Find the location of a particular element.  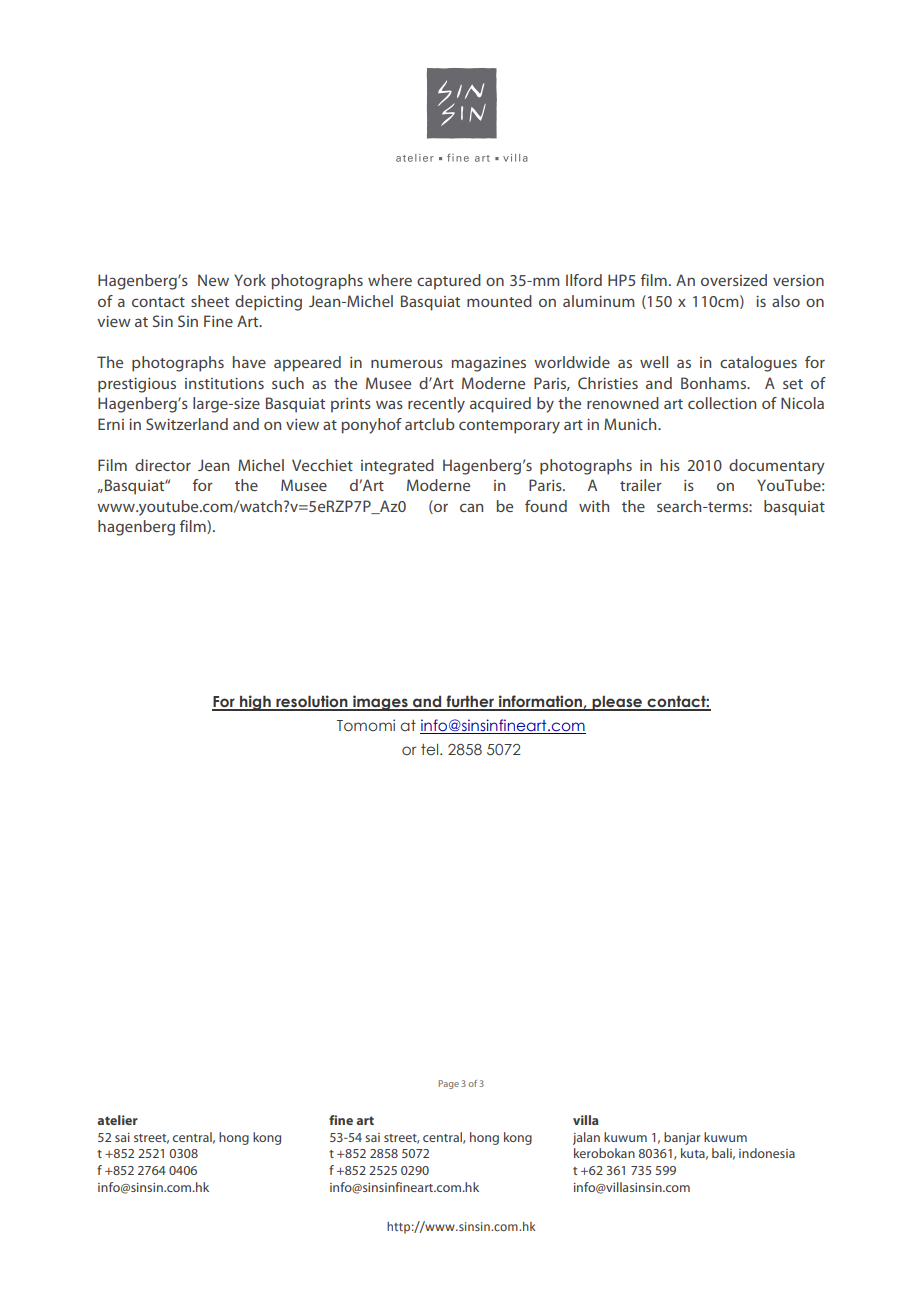

atelier is located at coordinates (117, 1120).
